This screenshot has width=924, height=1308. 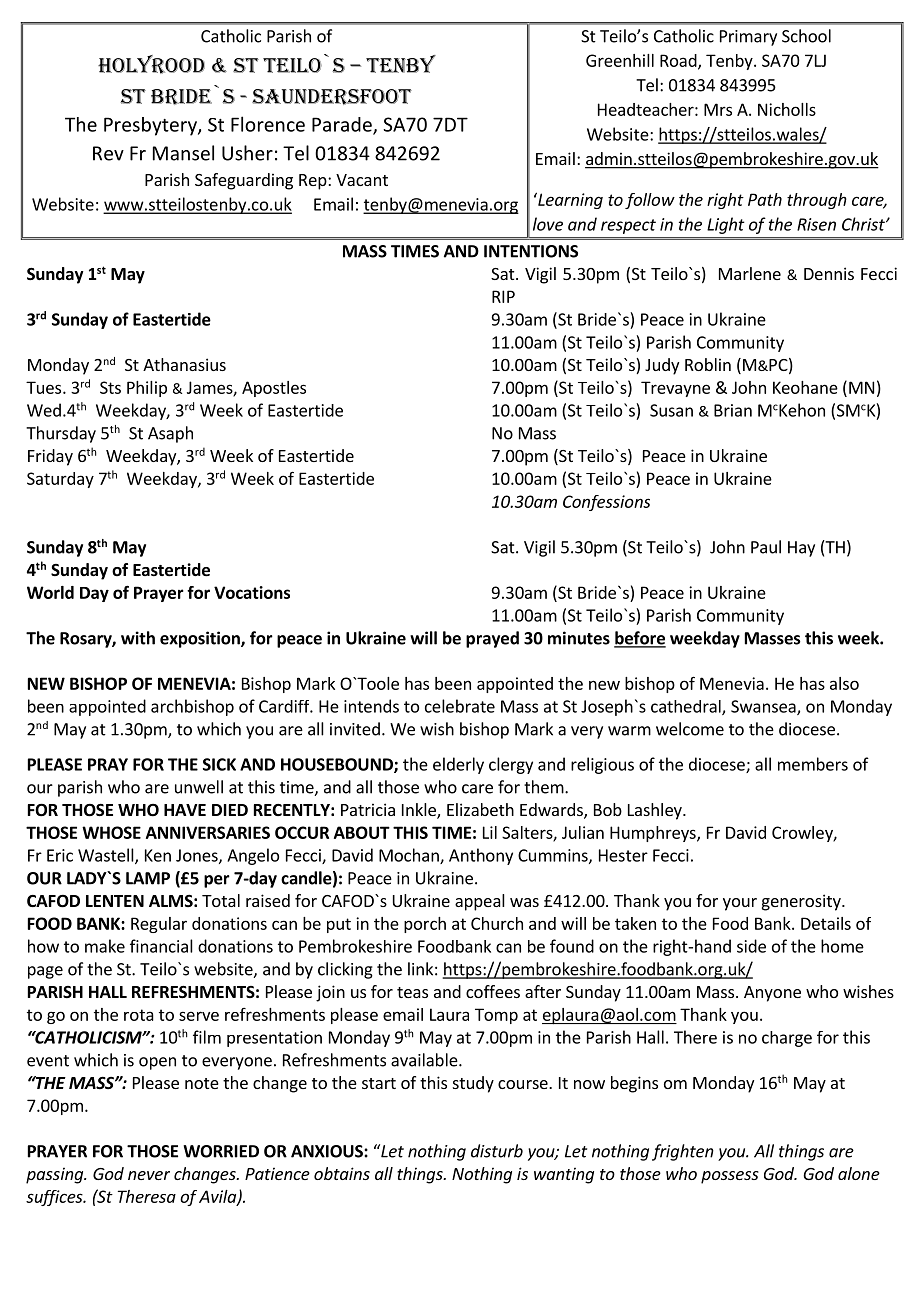 What do you see at coordinates (748, 38) in the screenshot?
I see `Primary` at bounding box center [748, 38].
